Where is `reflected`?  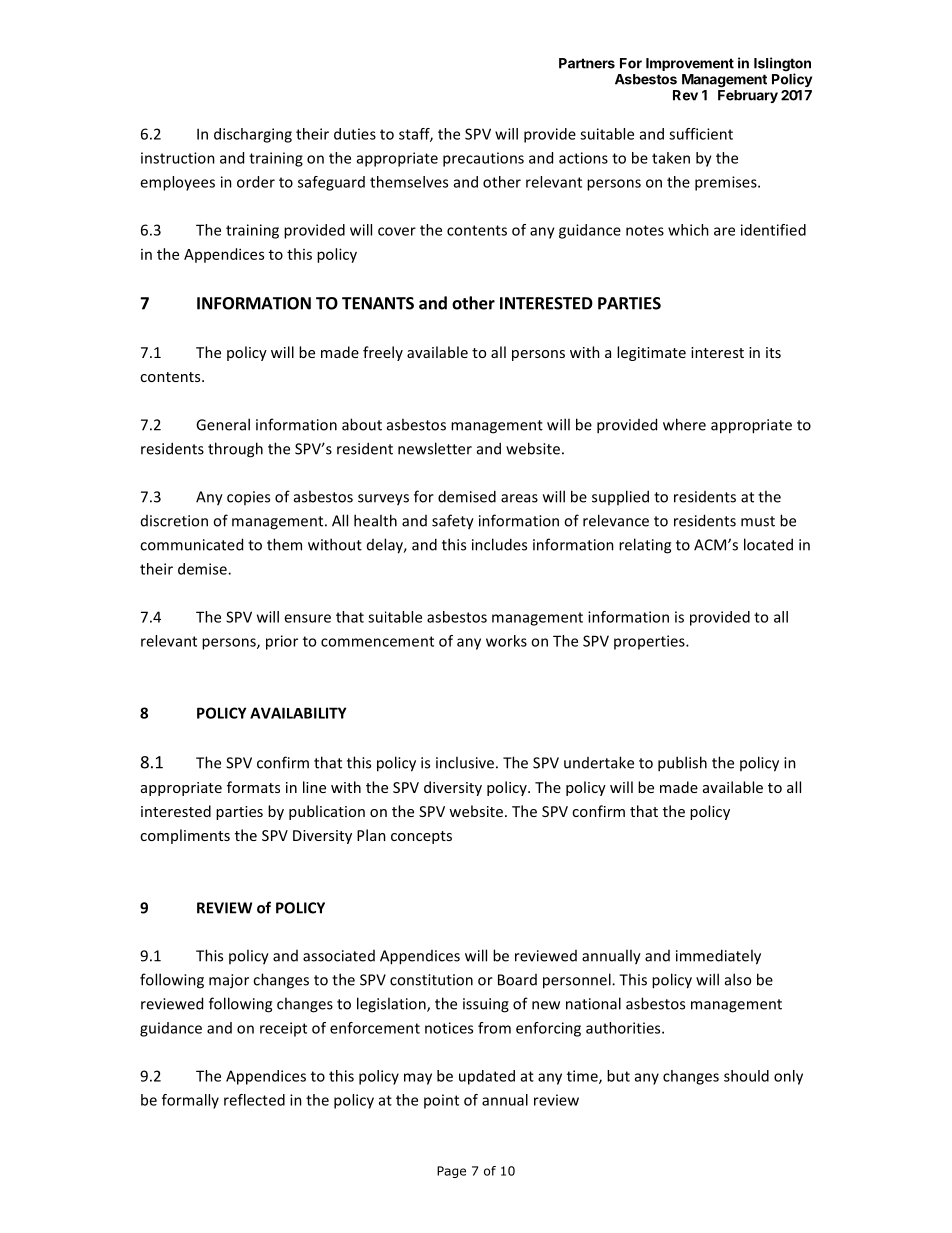
reflected is located at coordinates (254, 1100).
